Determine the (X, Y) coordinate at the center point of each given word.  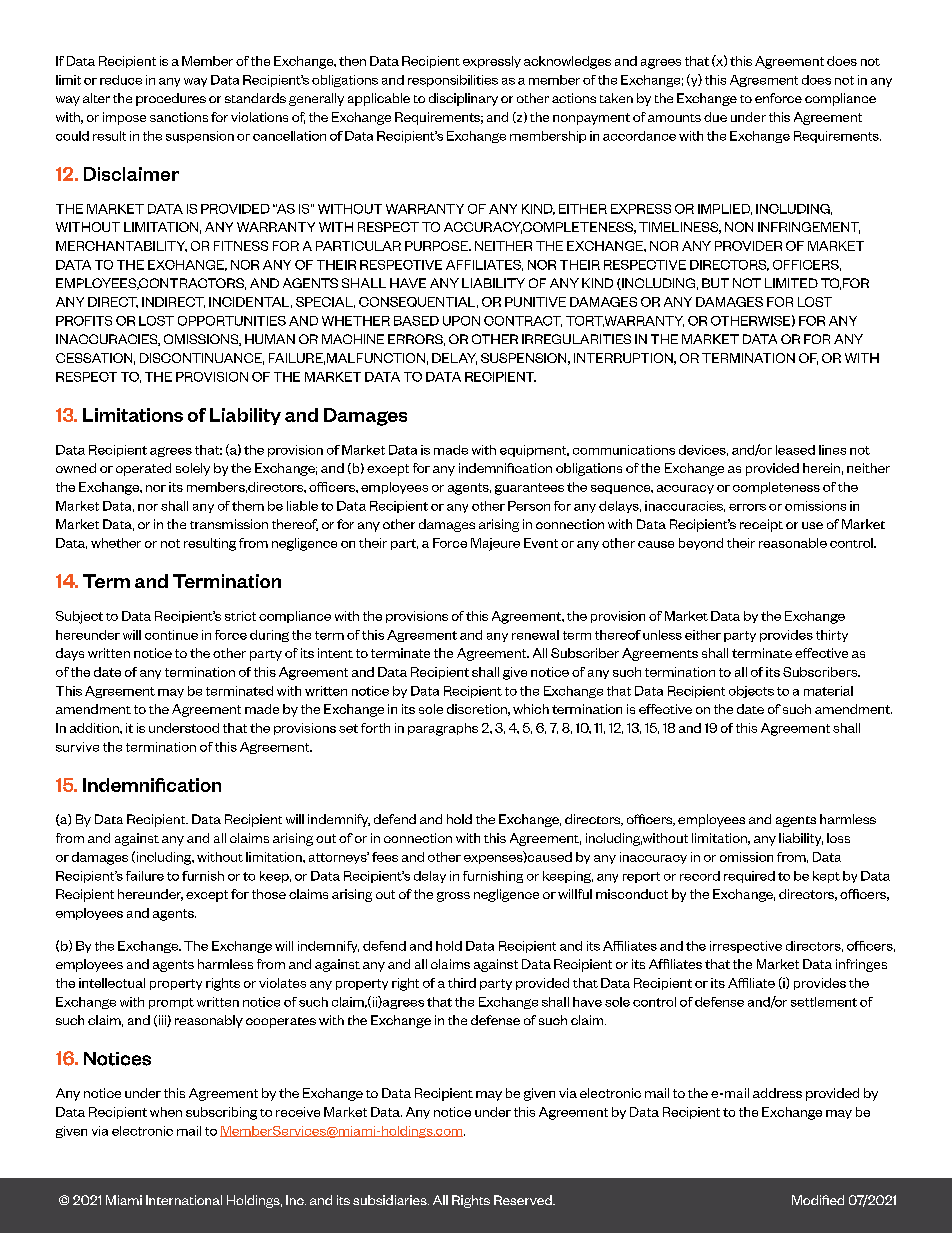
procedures (171, 99)
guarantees (529, 489)
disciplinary (463, 99)
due (715, 117)
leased (795, 450)
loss (838, 838)
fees (385, 857)
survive (77, 747)
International (184, 1200)
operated (143, 469)
